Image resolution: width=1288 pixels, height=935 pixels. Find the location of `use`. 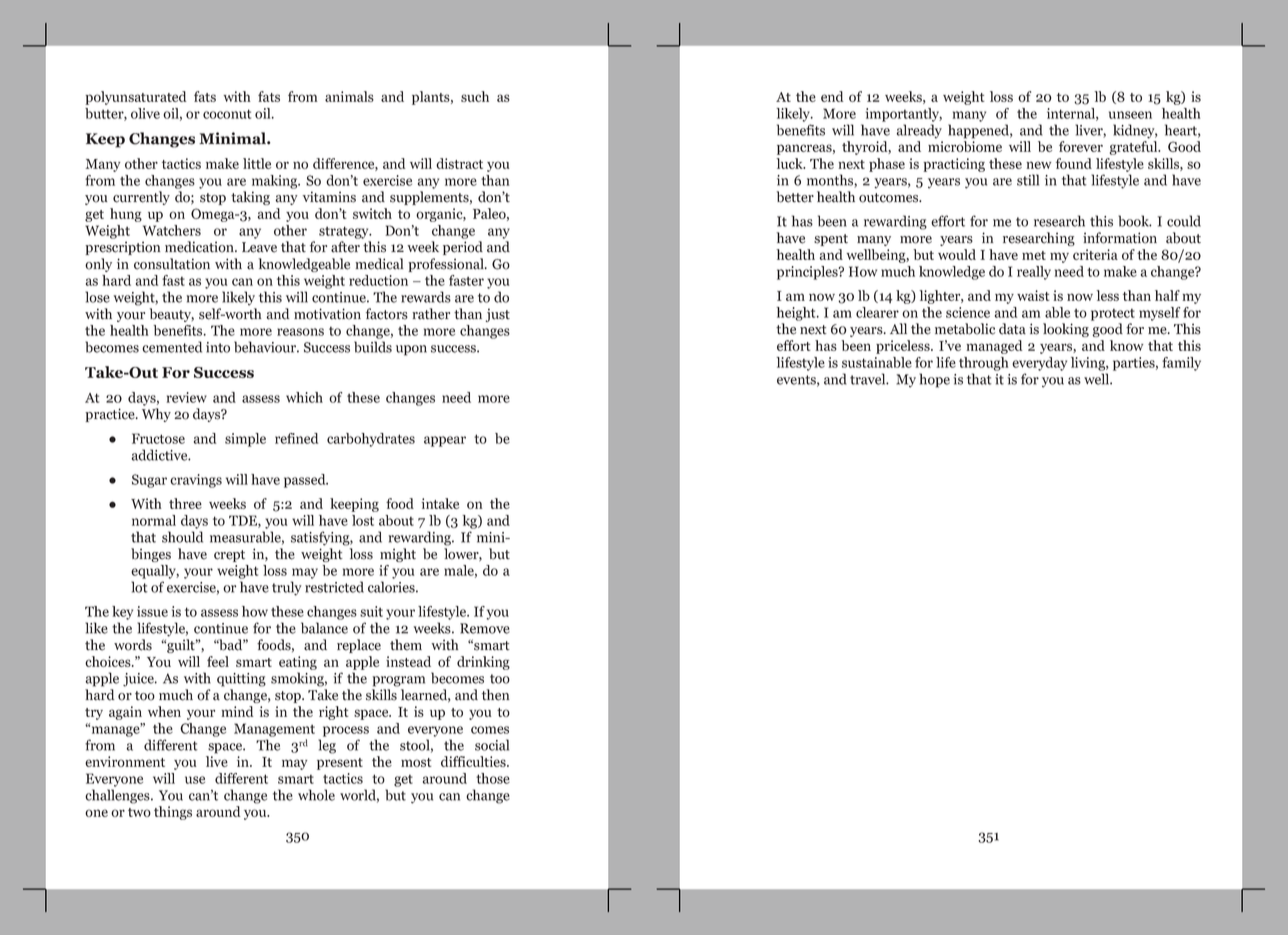

use is located at coordinates (195, 780).
